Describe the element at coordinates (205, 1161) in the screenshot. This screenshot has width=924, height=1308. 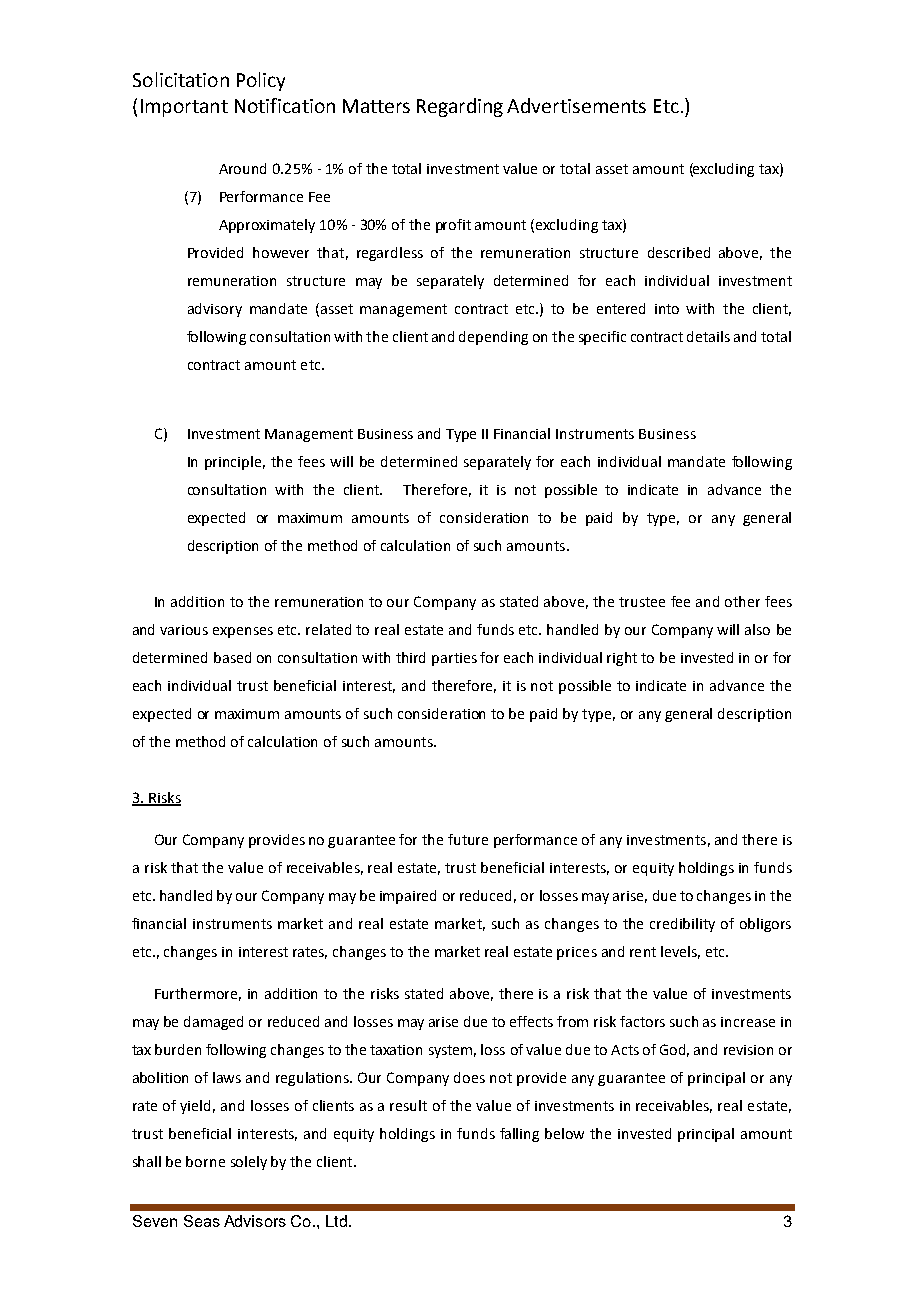
I see `borne` at that location.
